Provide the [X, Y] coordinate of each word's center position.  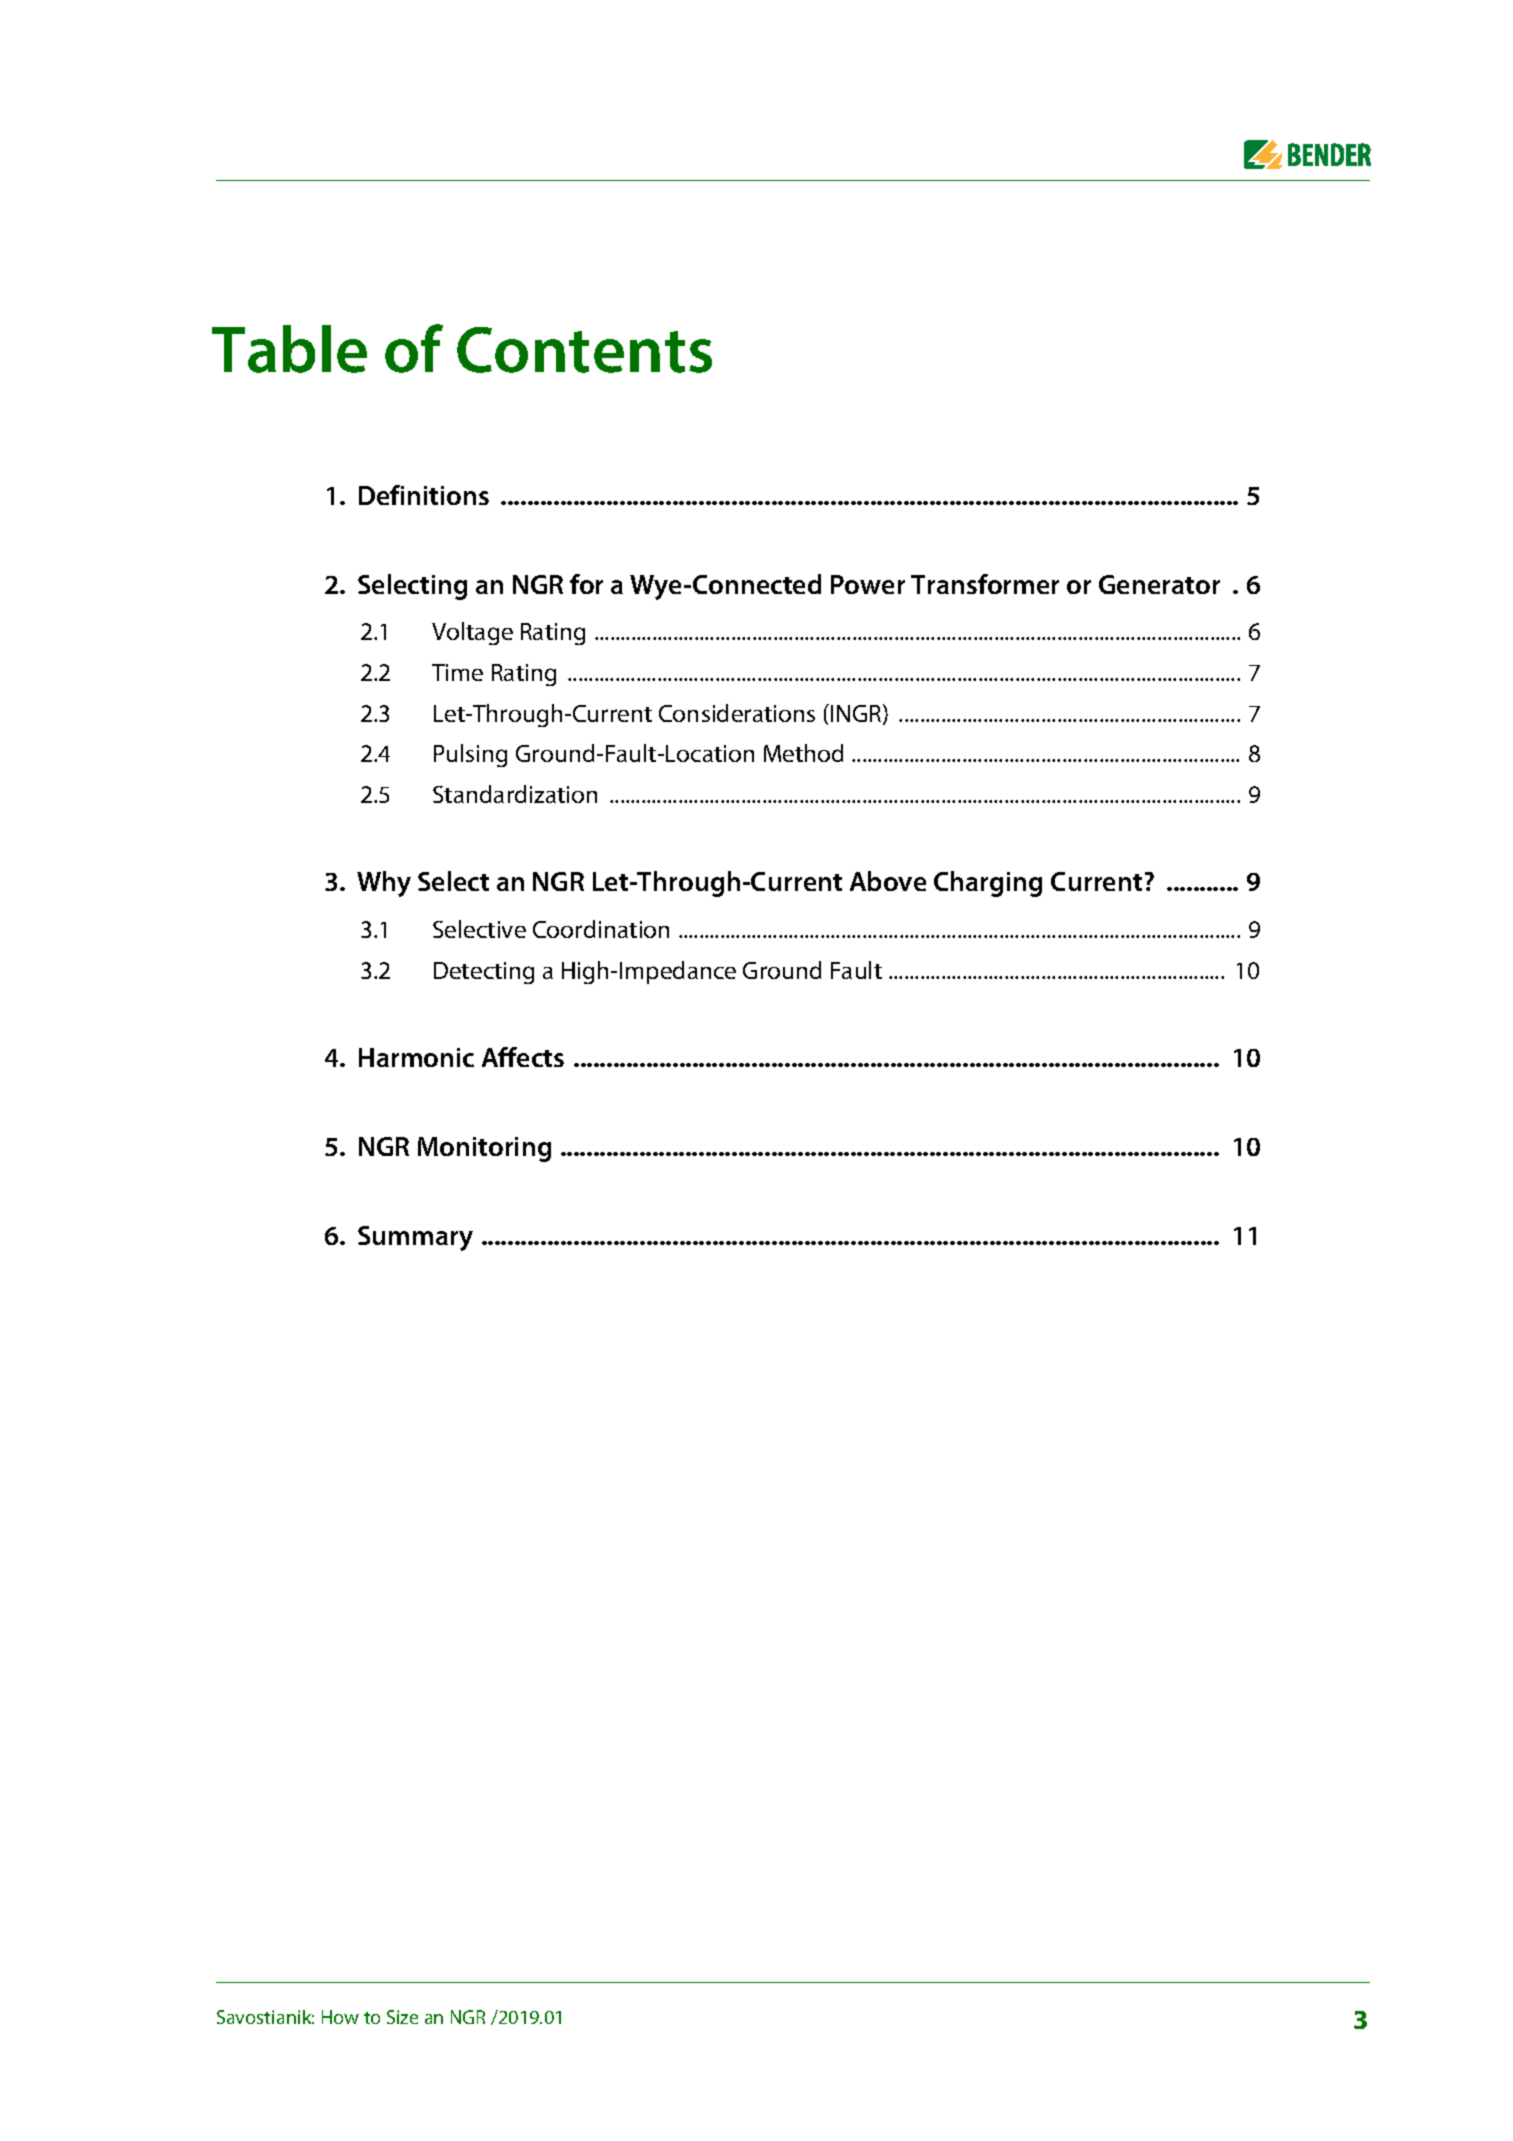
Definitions [424, 495]
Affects [523, 1057]
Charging [988, 884]
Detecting [484, 973]
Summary [415, 1238]
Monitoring [484, 1149]
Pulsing [470, 755]
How [340, 2017]
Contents [584, 350]
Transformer [985, 584]
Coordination [601, 929]
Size [402, 2017]
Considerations [737, 713]
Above [888, 881]
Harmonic [416, 1057]
